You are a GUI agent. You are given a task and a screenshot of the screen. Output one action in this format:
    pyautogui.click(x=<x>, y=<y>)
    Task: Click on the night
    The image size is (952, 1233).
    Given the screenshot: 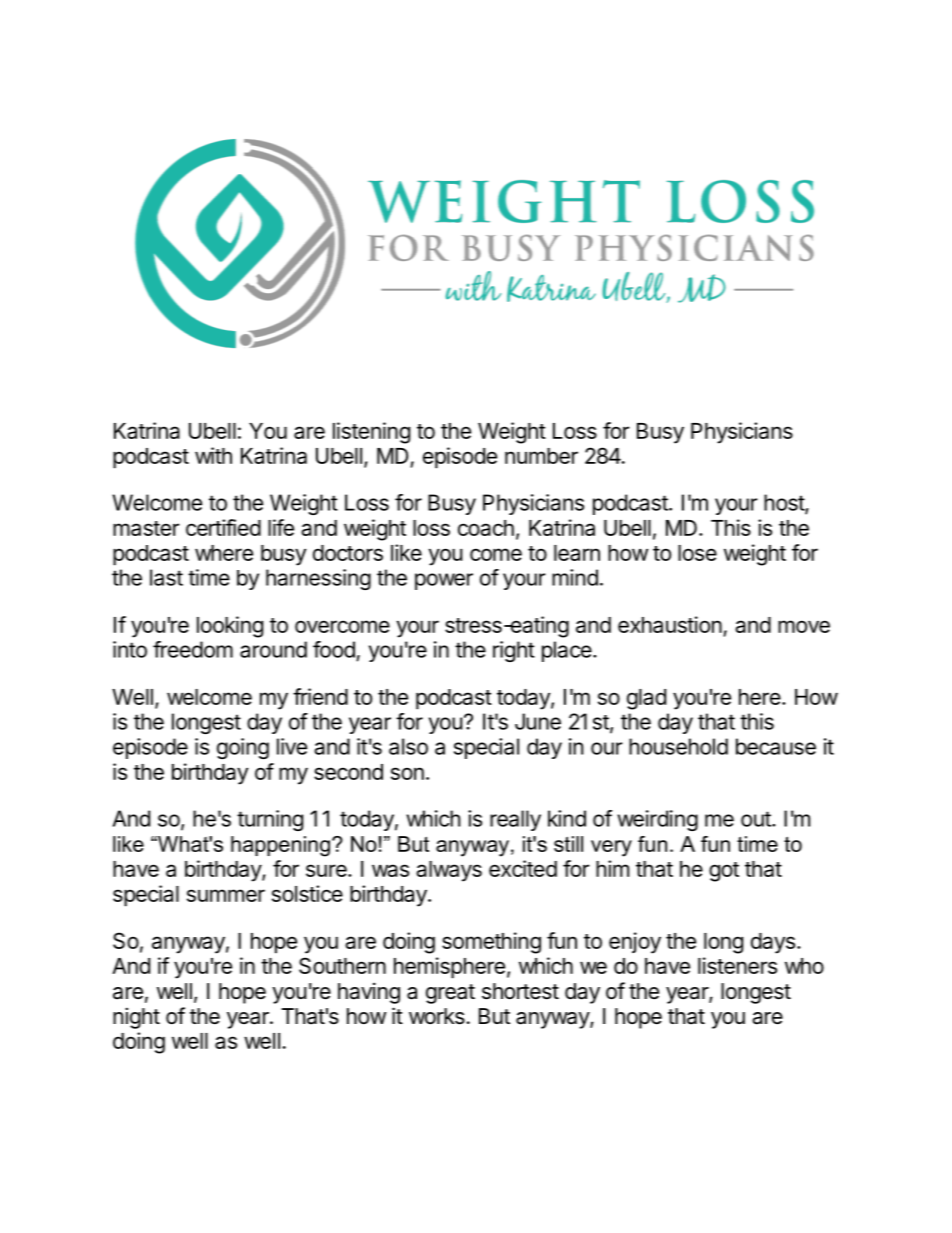 What is the action you would take?
    pyautogui.click(x=136, y=1018)
